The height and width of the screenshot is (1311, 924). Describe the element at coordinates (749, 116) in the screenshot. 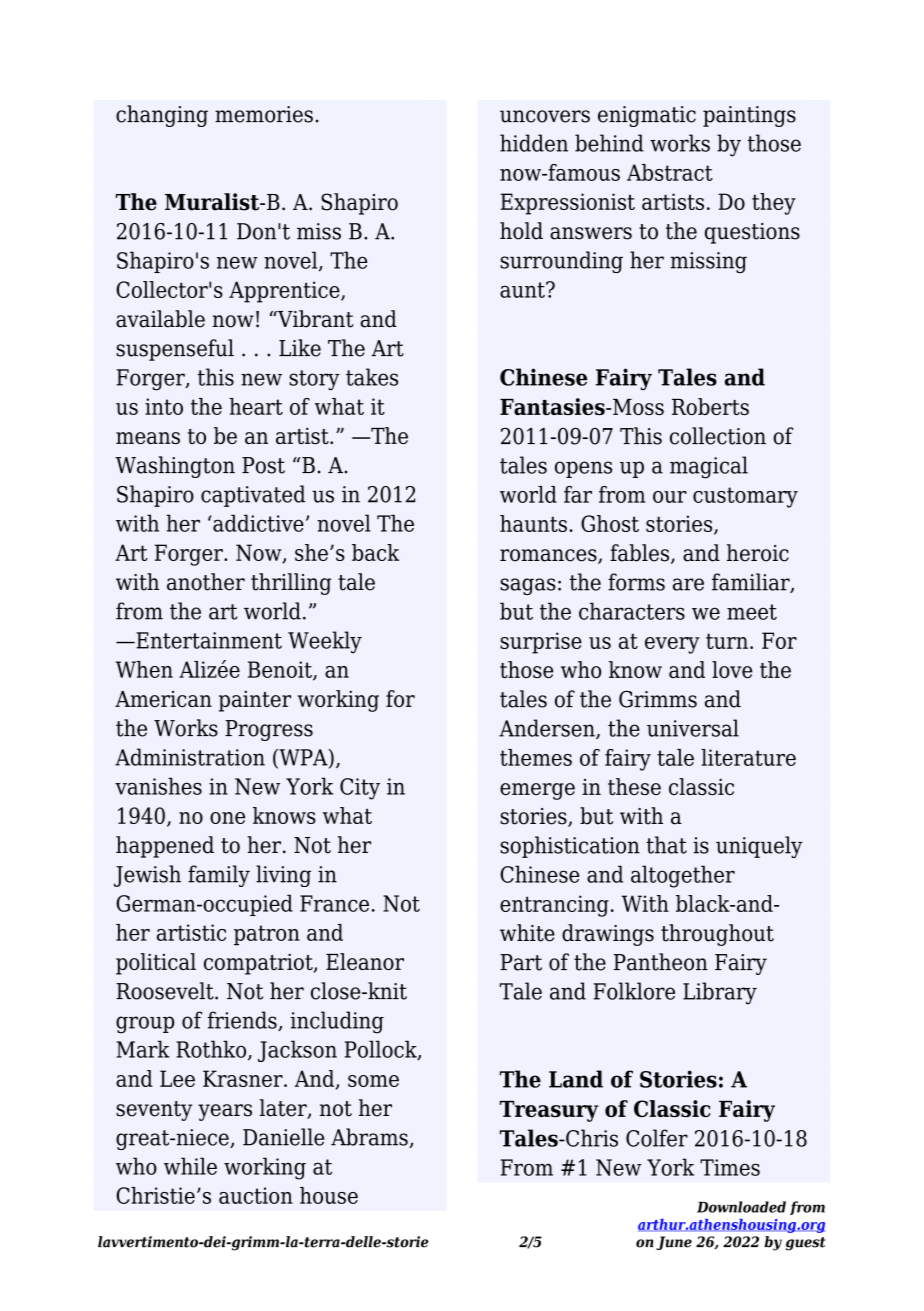

I see `paintings` at that location.
